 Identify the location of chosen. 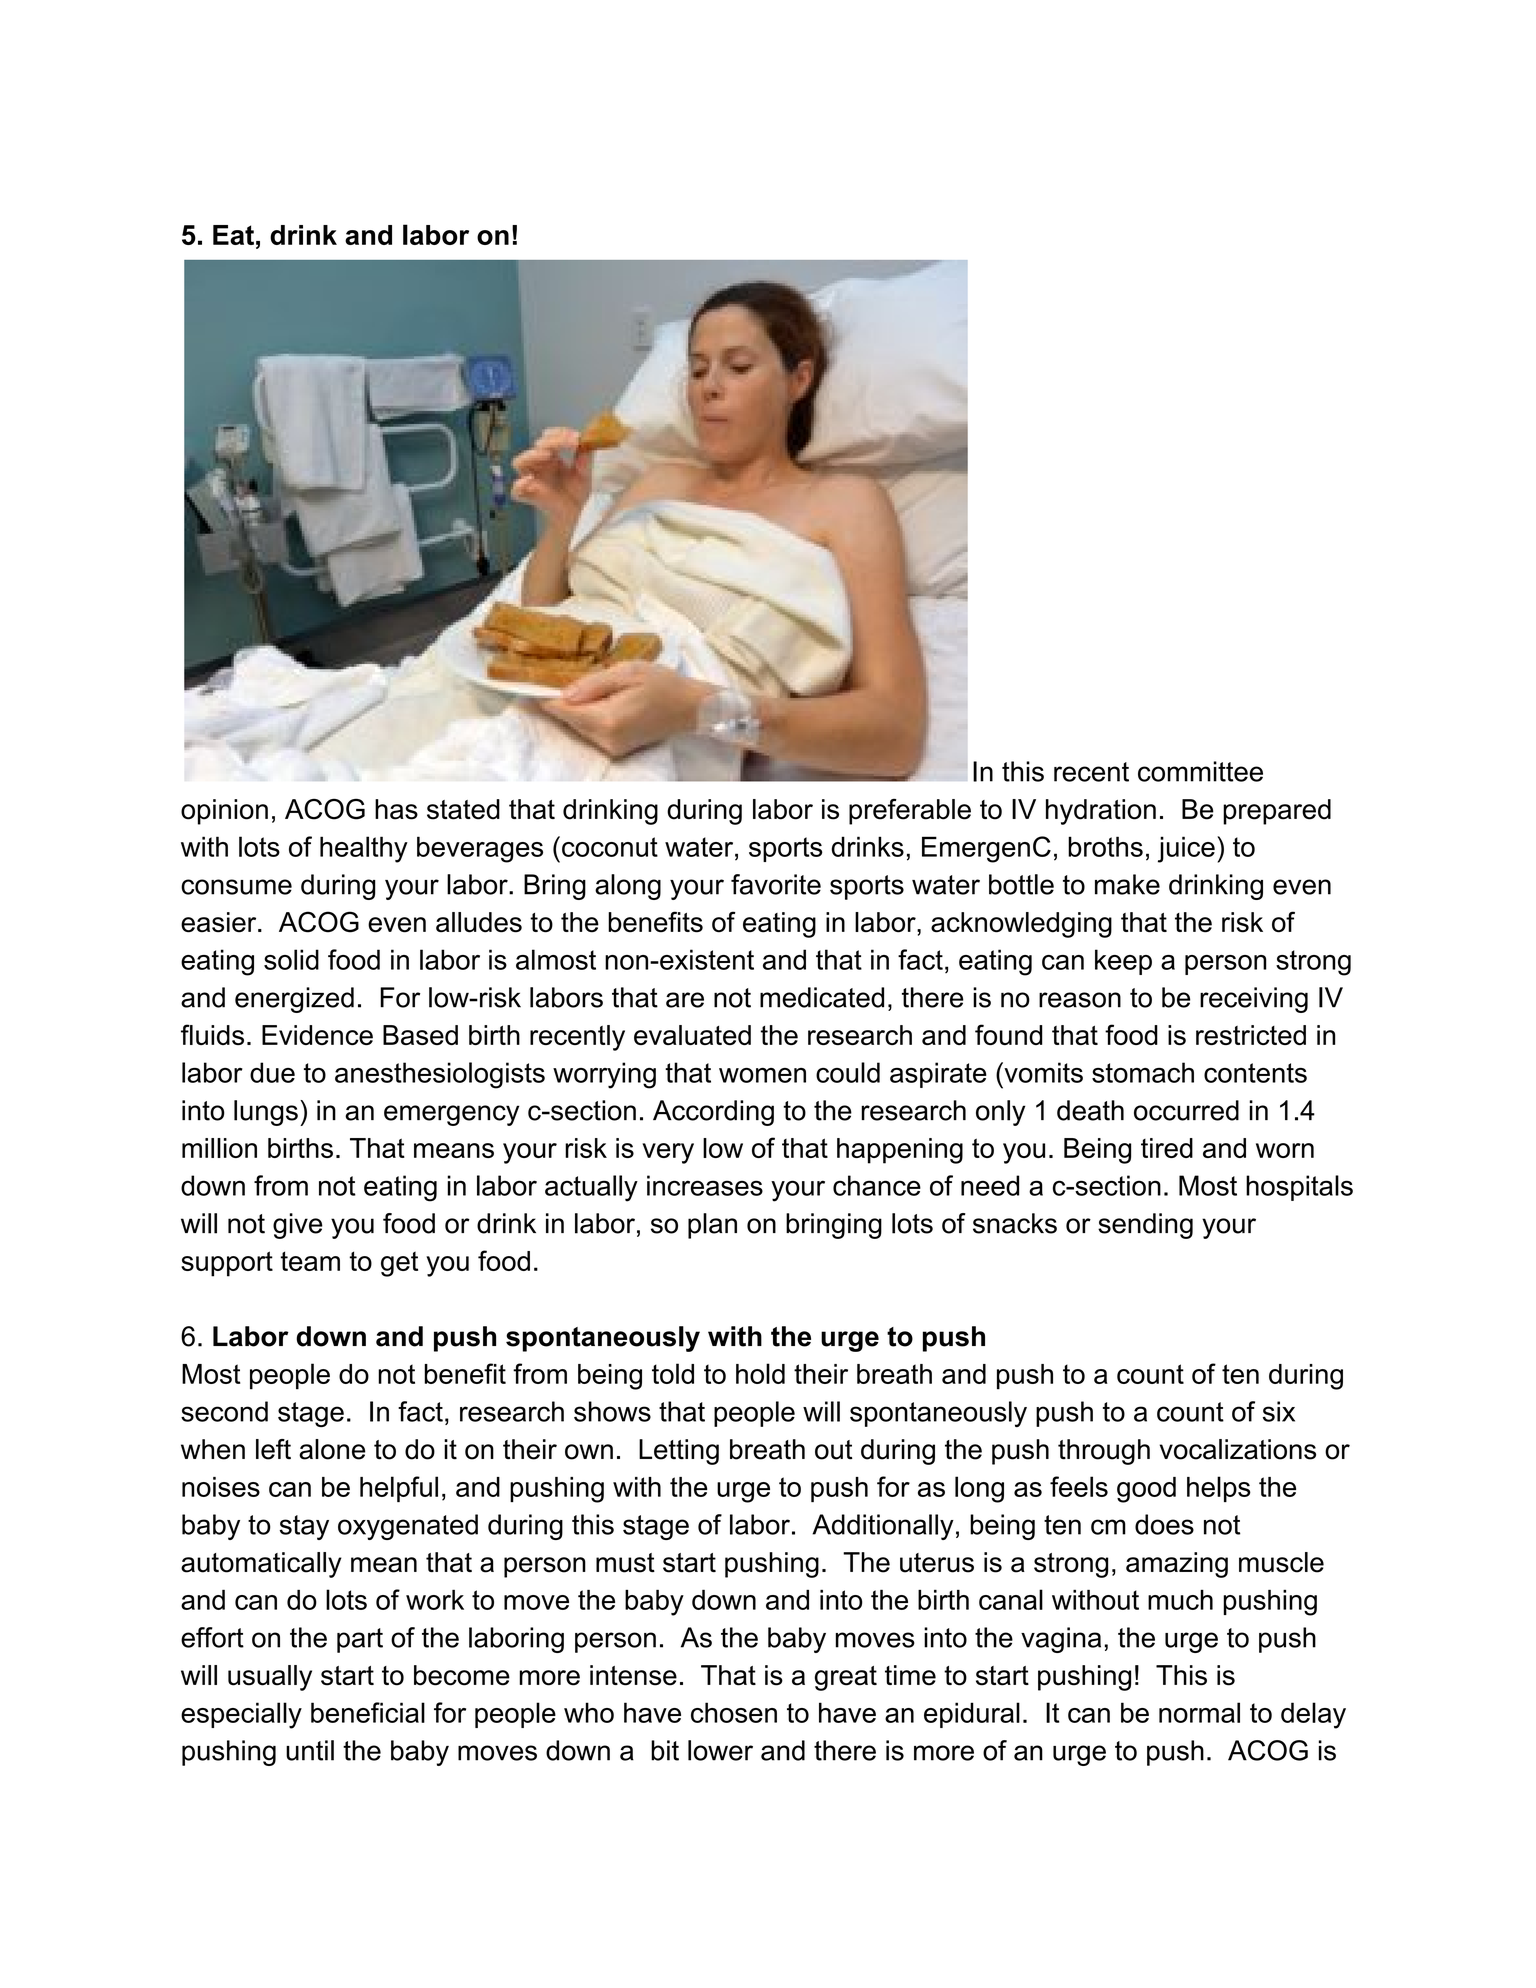
(734, 1712).
